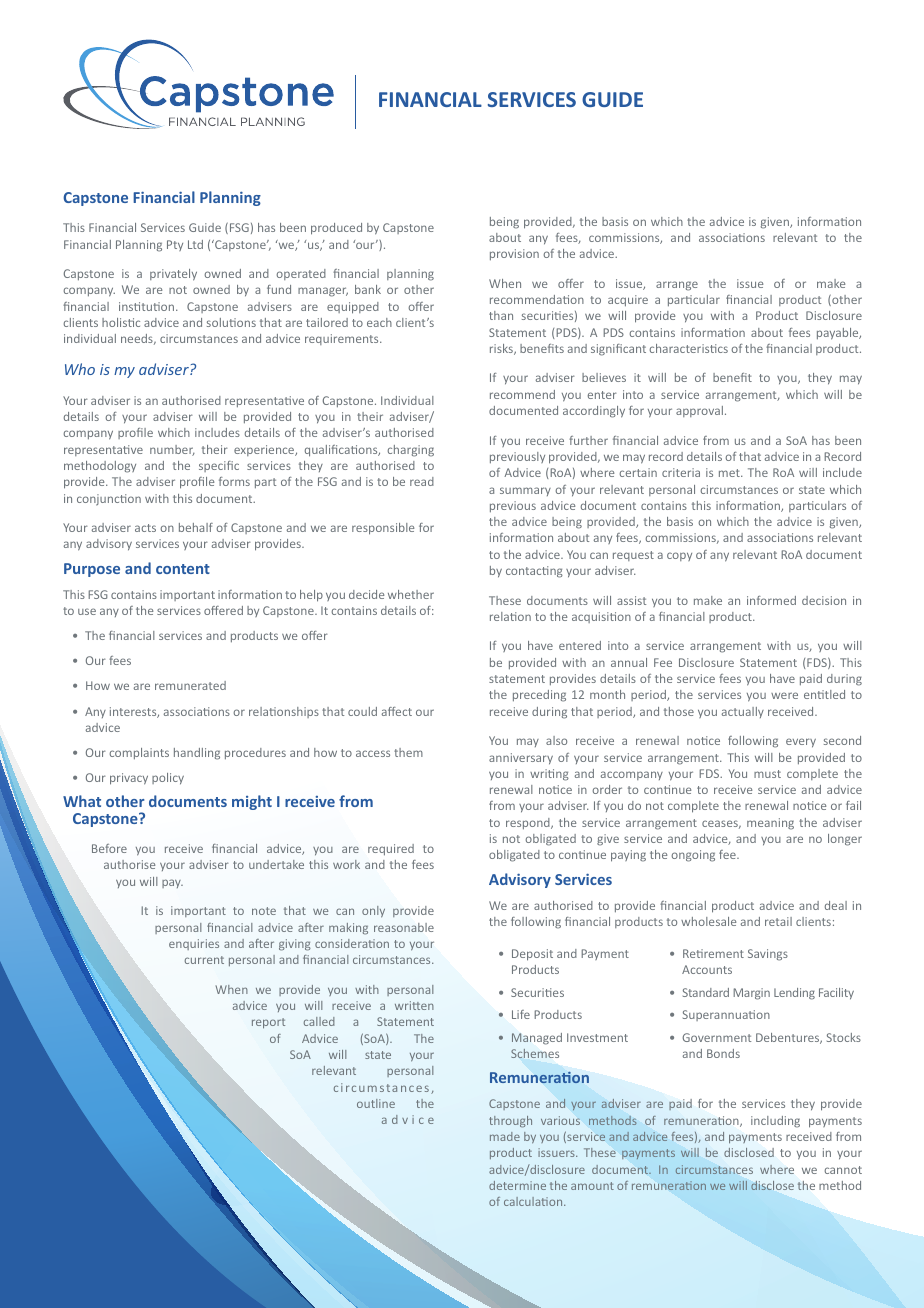  I want to click on informed, so click(771, 600).
